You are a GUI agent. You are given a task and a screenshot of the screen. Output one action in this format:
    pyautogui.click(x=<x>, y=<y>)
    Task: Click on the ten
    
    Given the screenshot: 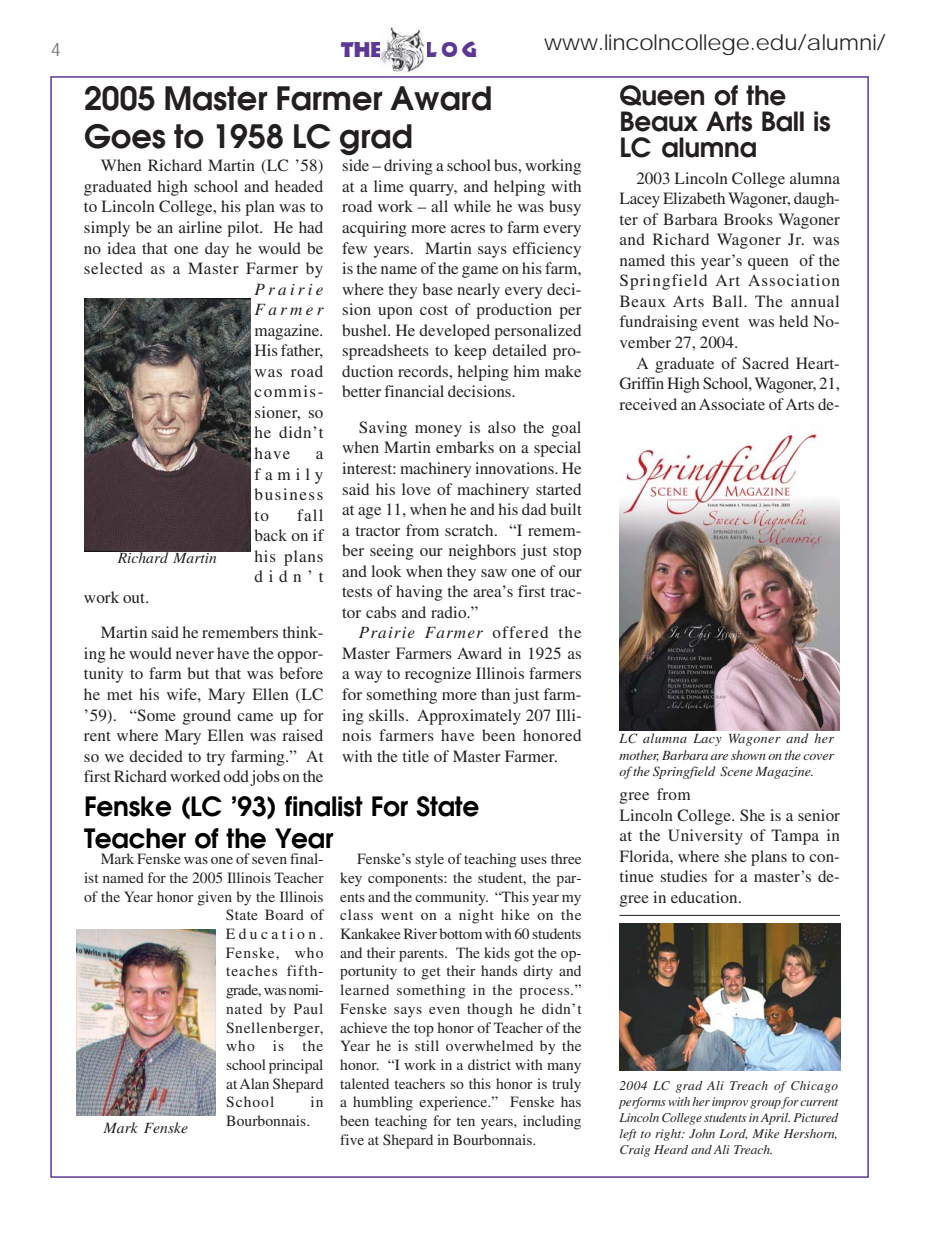 What is the action you would take?
    pyautogui.click(x=466, y=1121)
